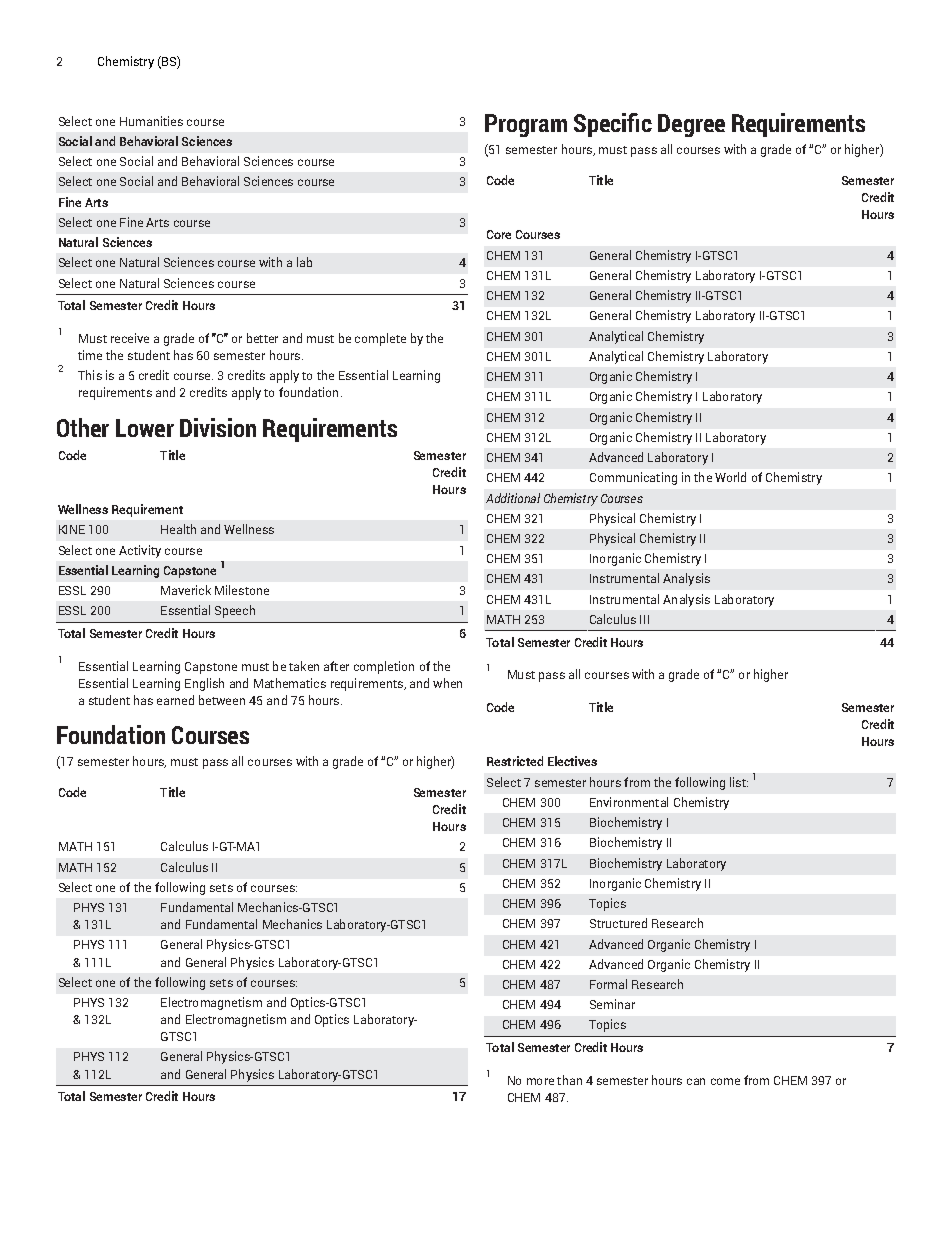 The image size is (952, 1233). What do you see at coordinates (569, 1080) in the page?
I see `than` at bounding box center [569, 1080].
